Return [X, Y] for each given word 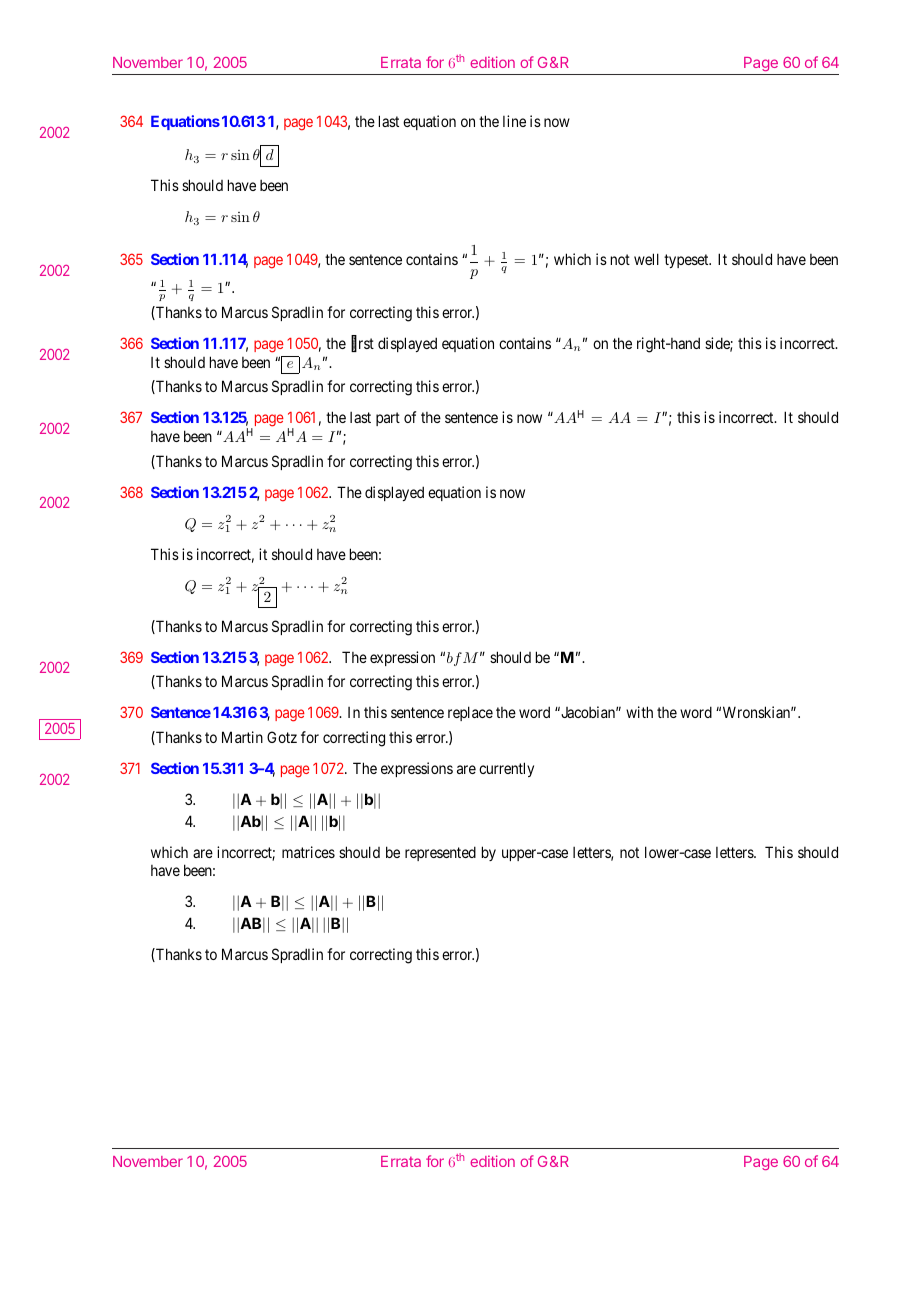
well [646, 259]
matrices [308, 852]
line [514, 121]
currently [506, 769]
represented [440, 853]
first [362, 344]
